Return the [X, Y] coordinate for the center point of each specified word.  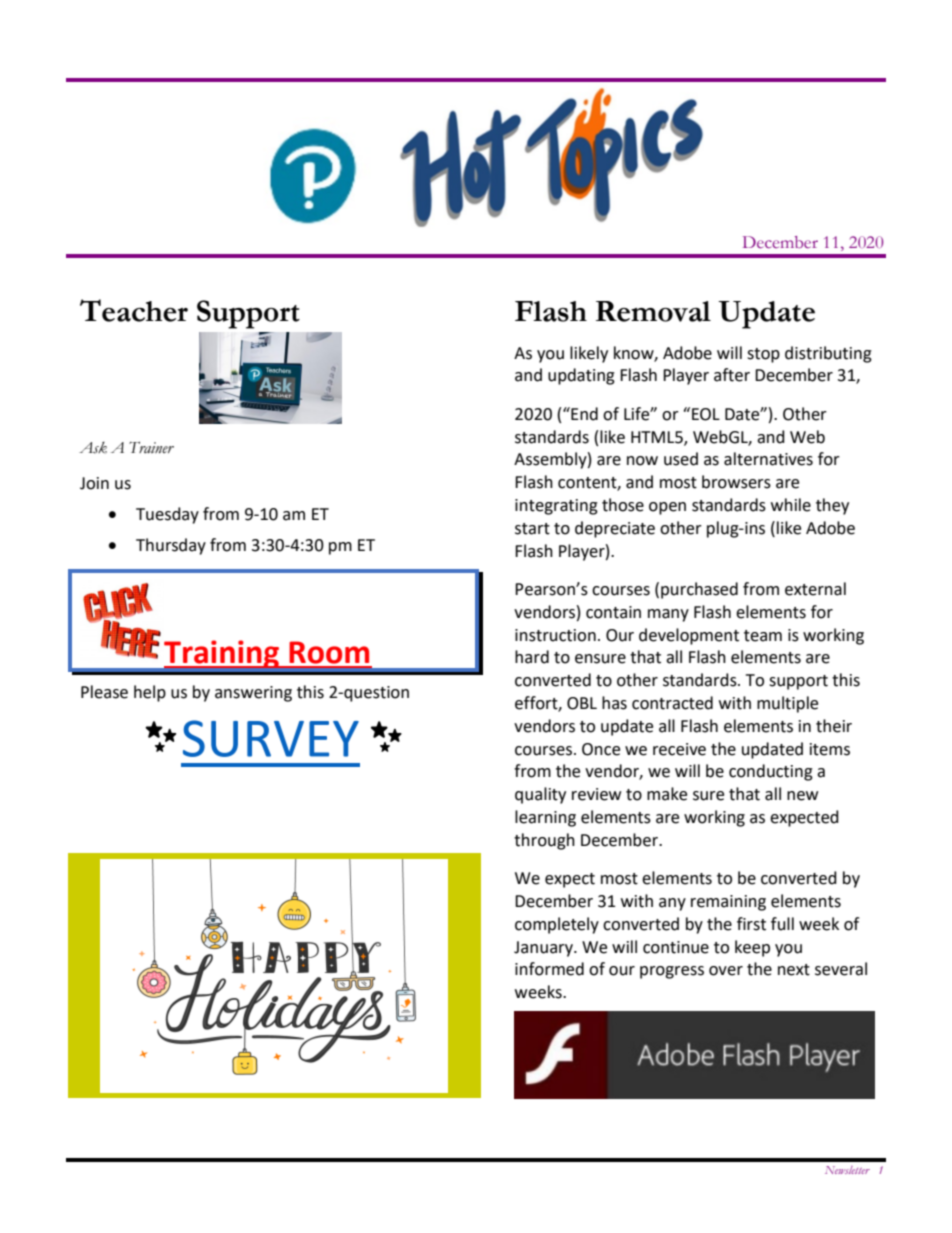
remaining [728, 903]
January [544, 949]
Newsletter [847, 1170]
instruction [555, 635]
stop [763, 355]
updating [581, 376]
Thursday [171, 546]
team [763, 636]
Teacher [134, 310]
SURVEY [271, 738]
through [544, 841]
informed [549, 969]
